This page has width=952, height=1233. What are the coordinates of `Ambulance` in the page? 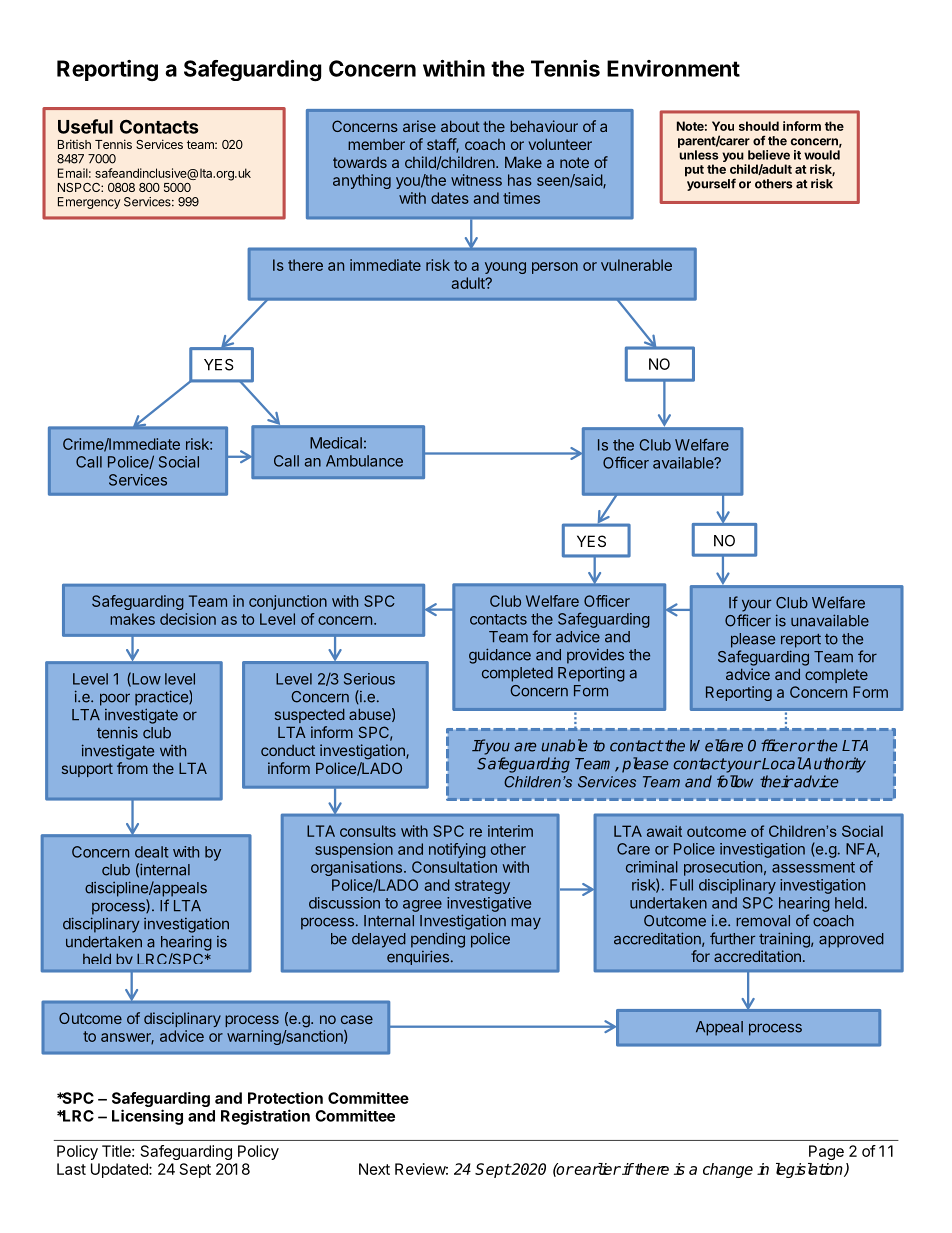 It's located at (364, 461).
